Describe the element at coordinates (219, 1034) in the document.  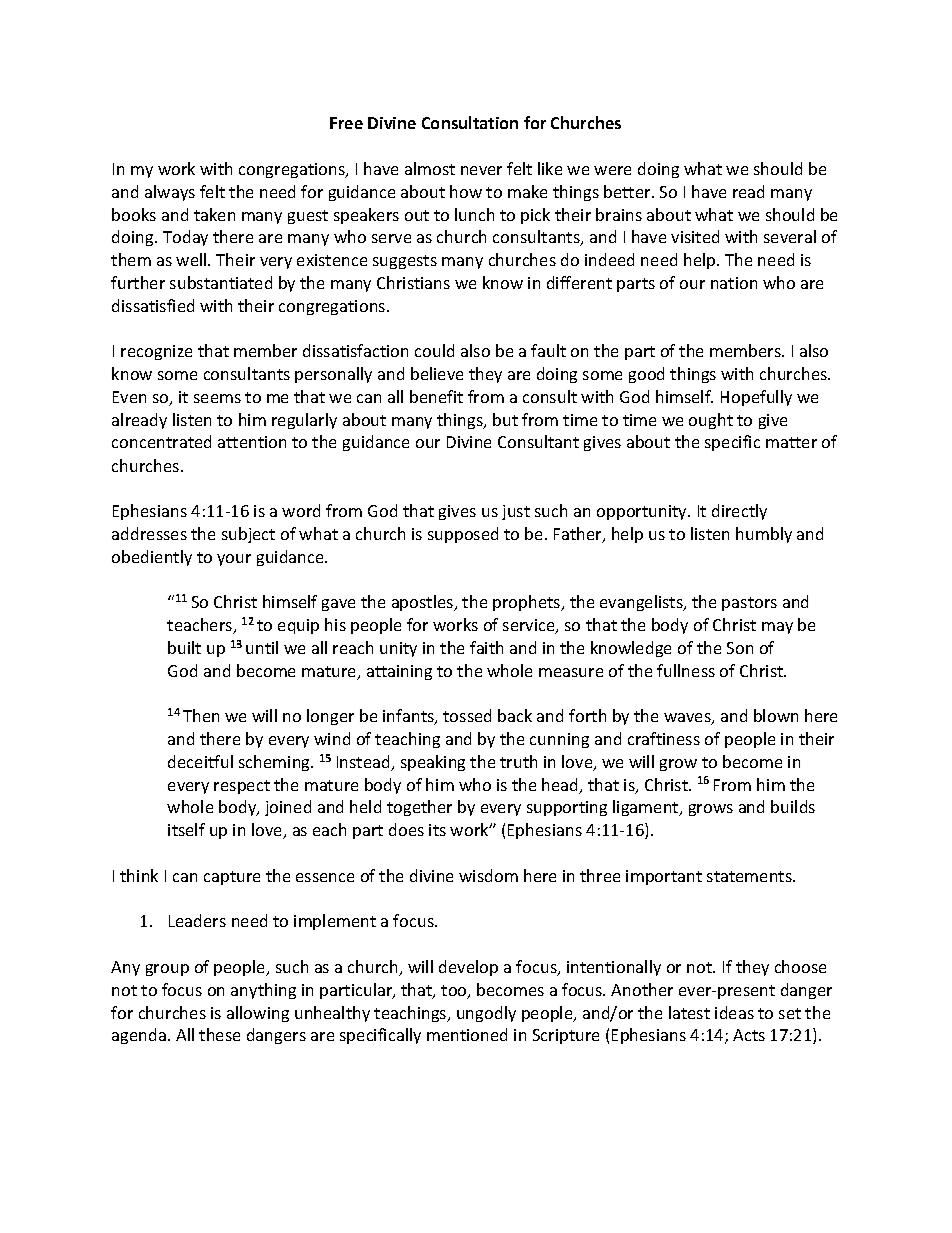
I see `these` at that location.
